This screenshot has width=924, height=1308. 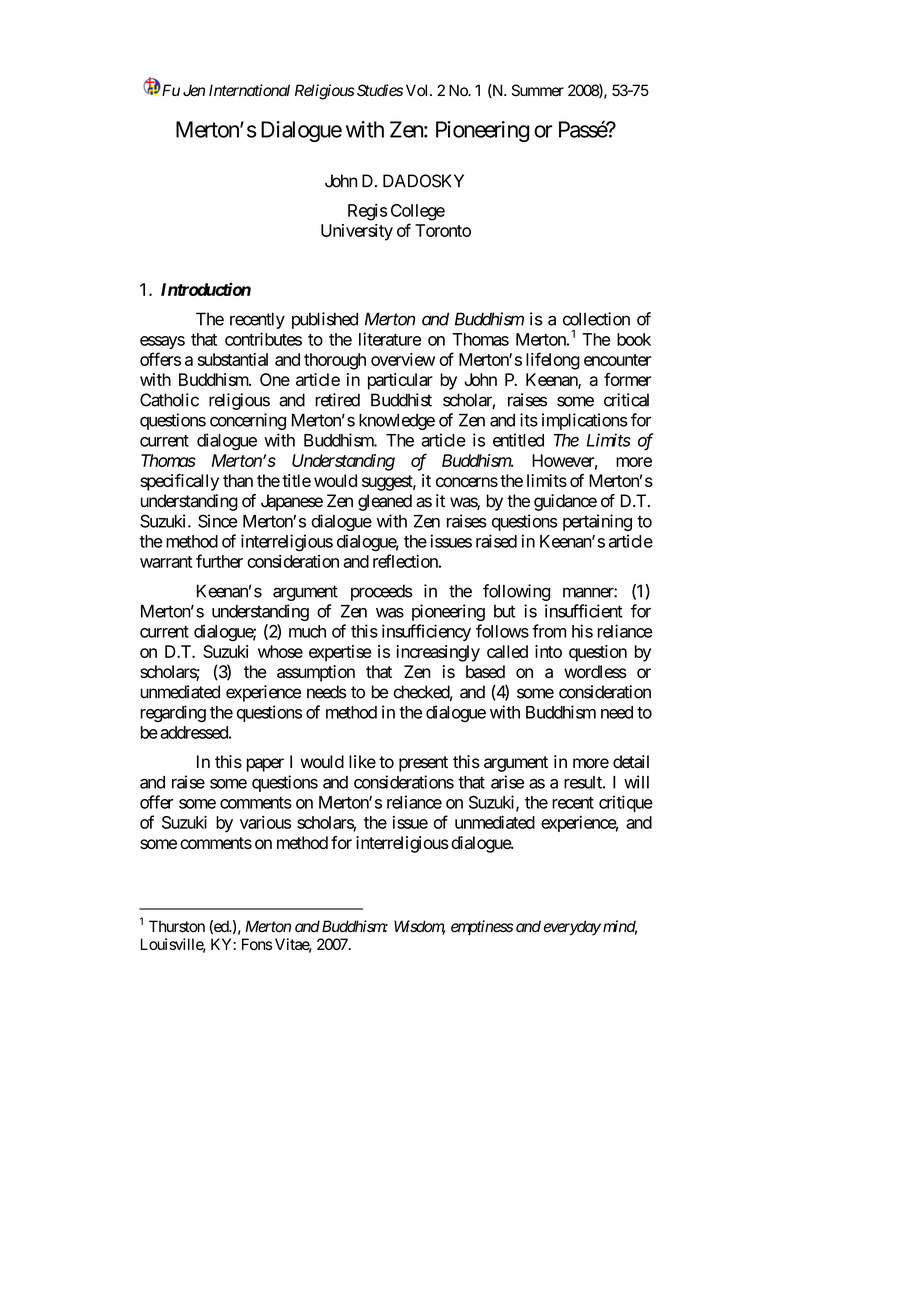 What do you see at coordinates (549, 631) in the screenshot?
I see `from` at bounding box center [549, 631].
